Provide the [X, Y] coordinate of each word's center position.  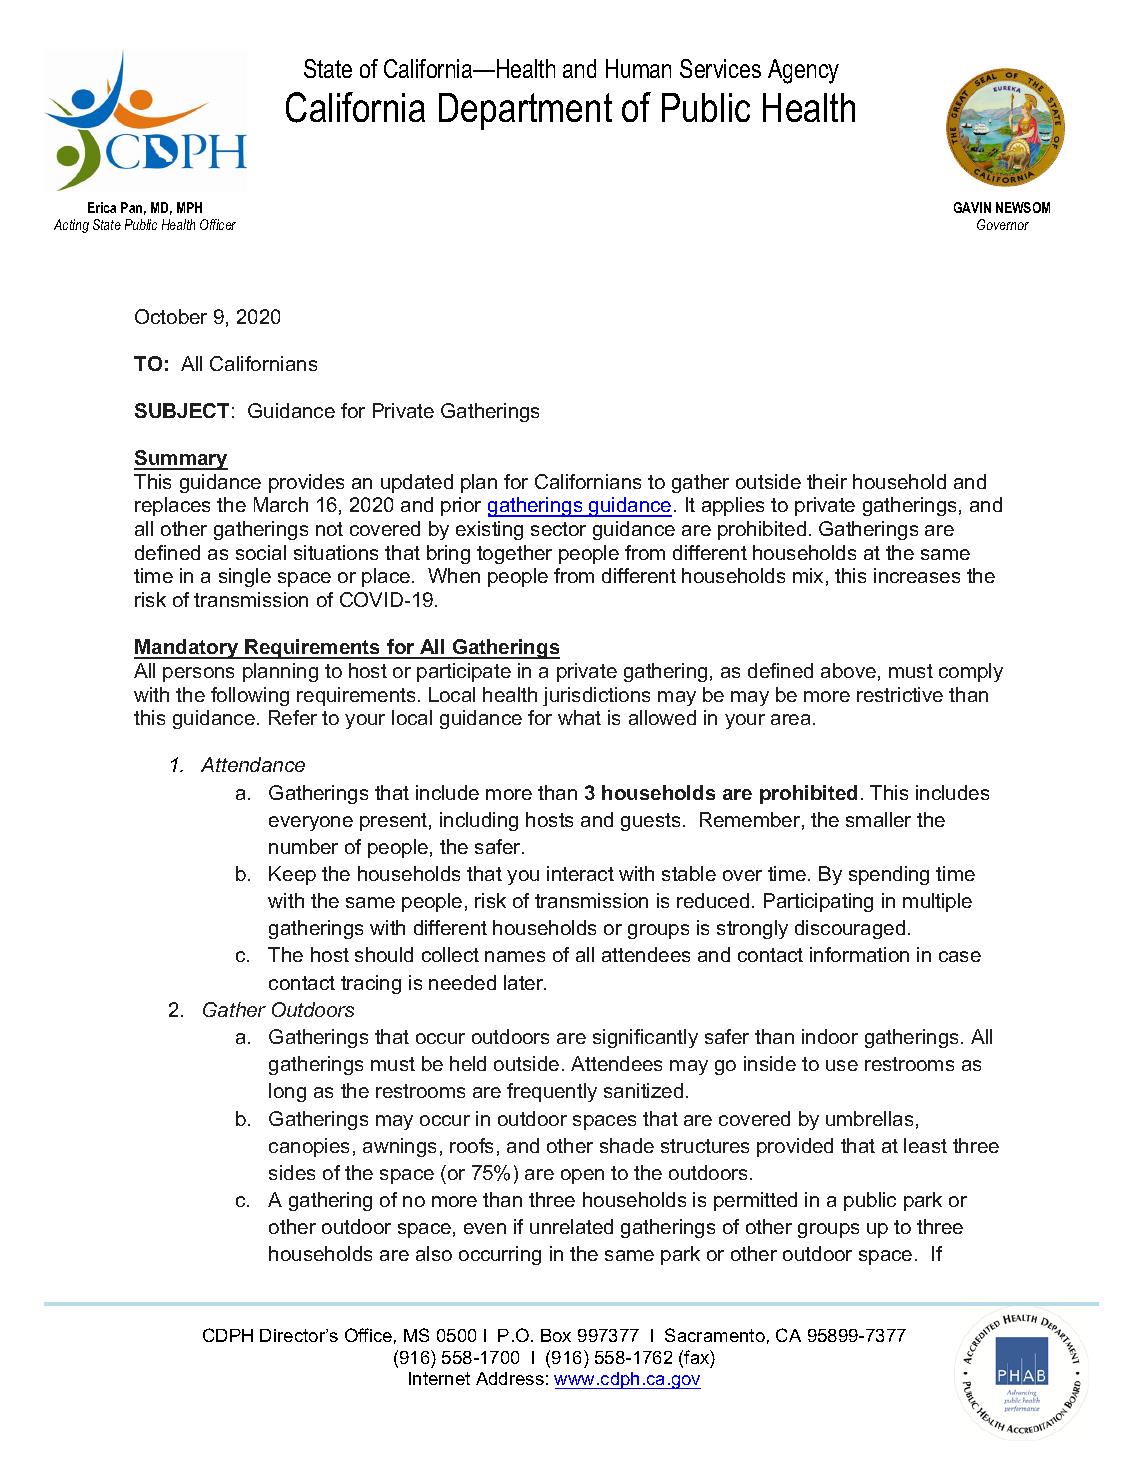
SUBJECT [182, 410]
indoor [830, 1036]
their [827, 481]
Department [525, 111]
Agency [803, 71]
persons [198, 674]
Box [556, 1335]
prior [461, 506]
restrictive [900, 694]
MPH [189, 207]
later [525, 982]
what [579, 717]
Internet [439, 1378]
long [287, 1092]
